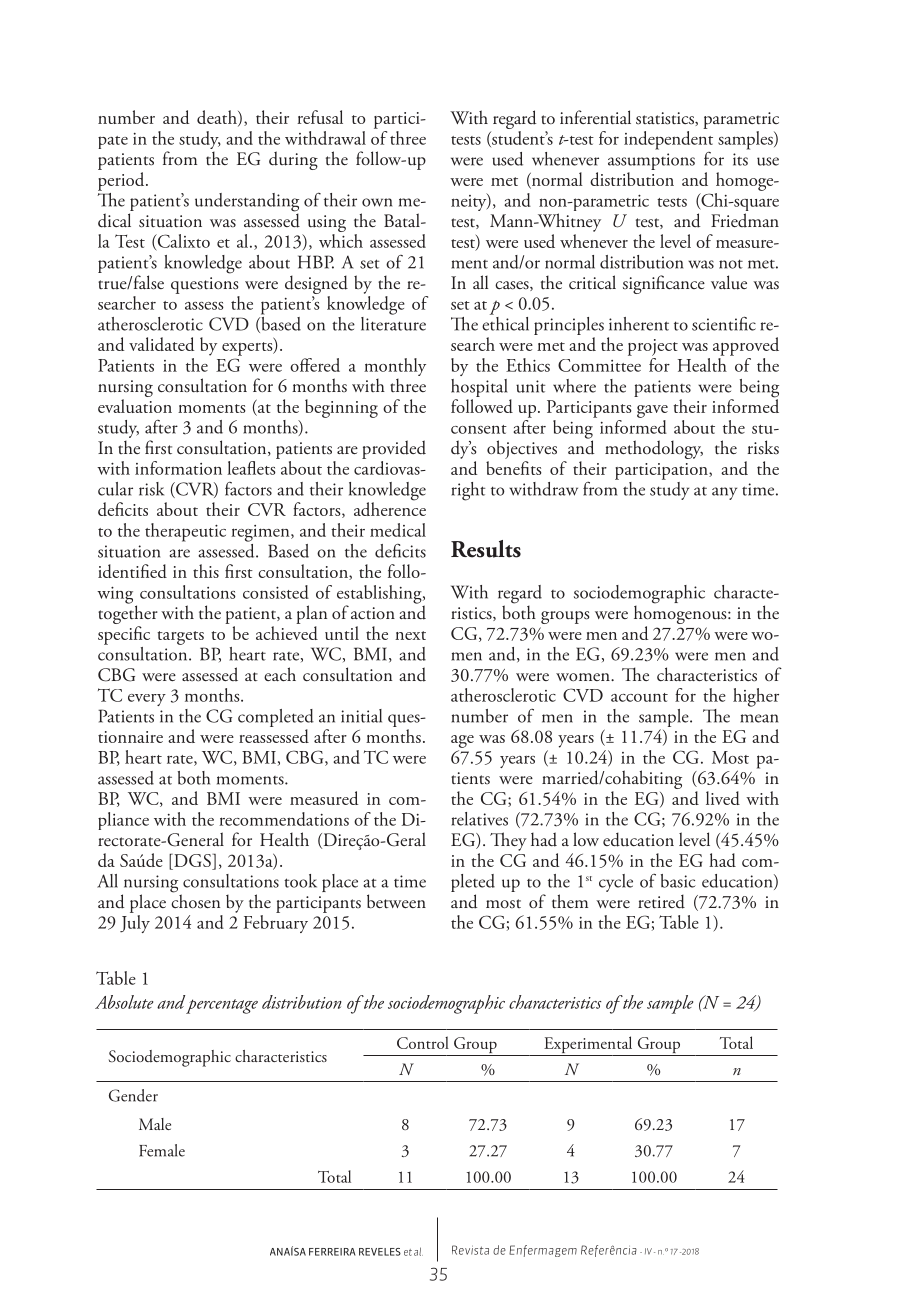 Image resolution: width=901 pixels, height=1316 pixels. What do you see at coordinates (423, 1042) in the screenshot?
I see `Control` at bounding box center [423, 1042].
